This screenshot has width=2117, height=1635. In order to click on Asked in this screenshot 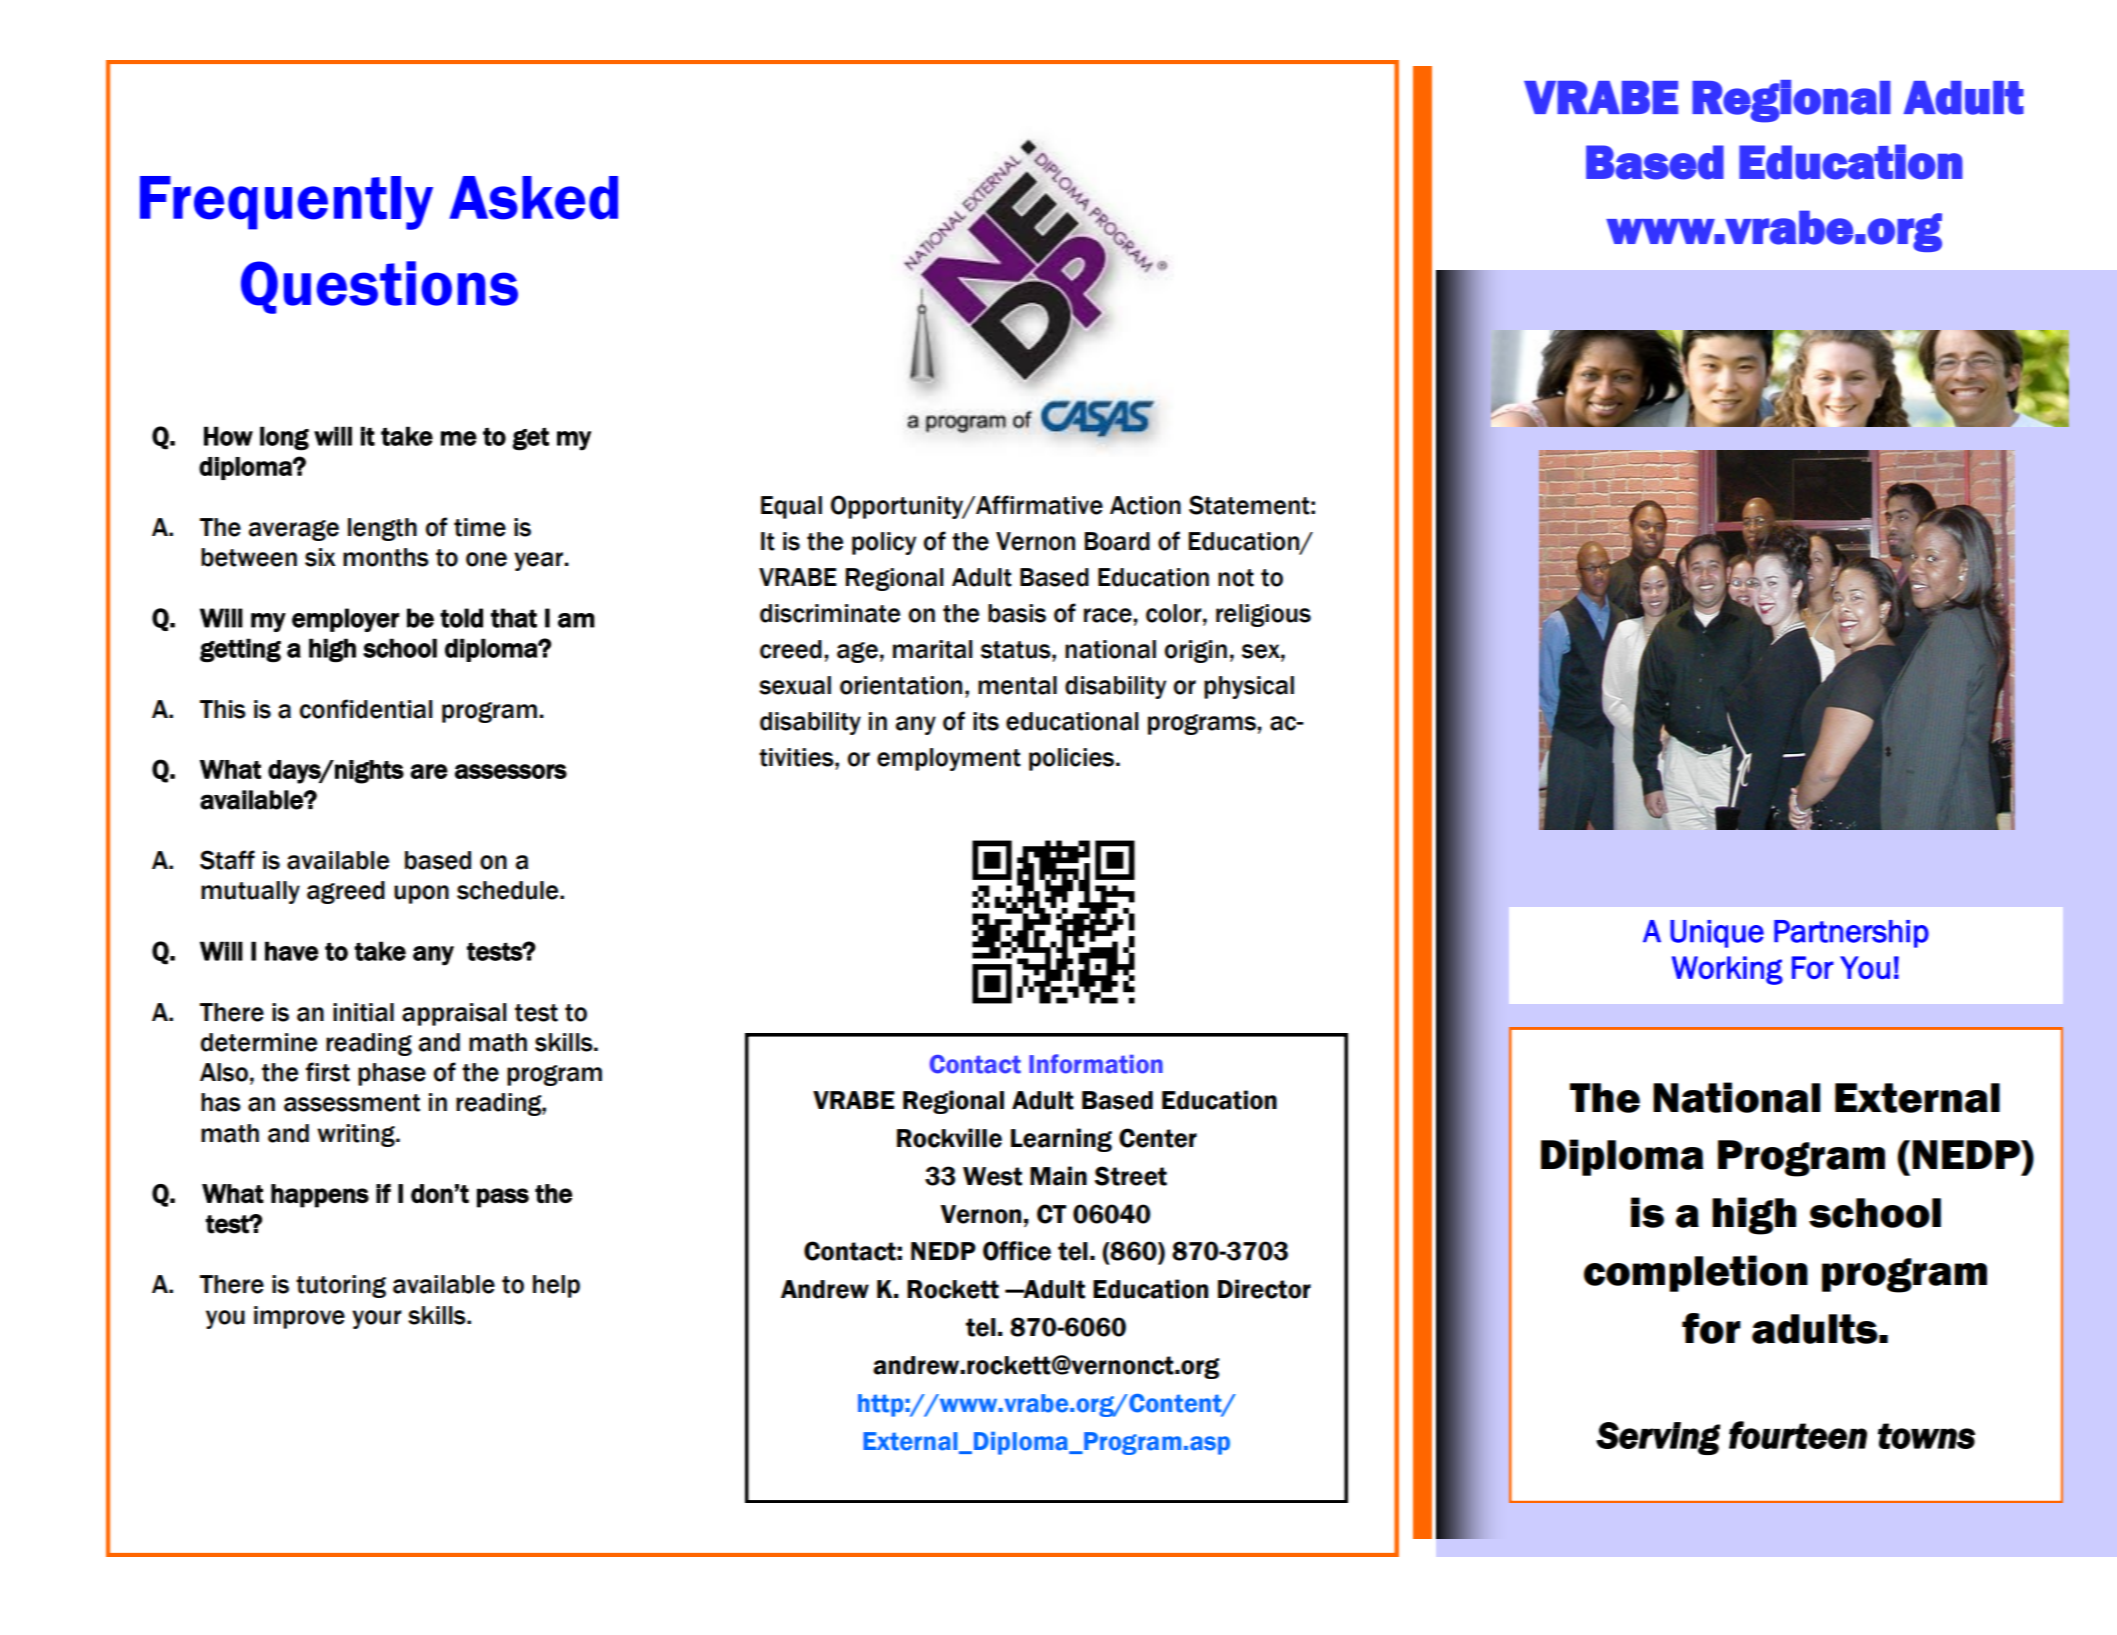, I will do `click(533, 198)`.
